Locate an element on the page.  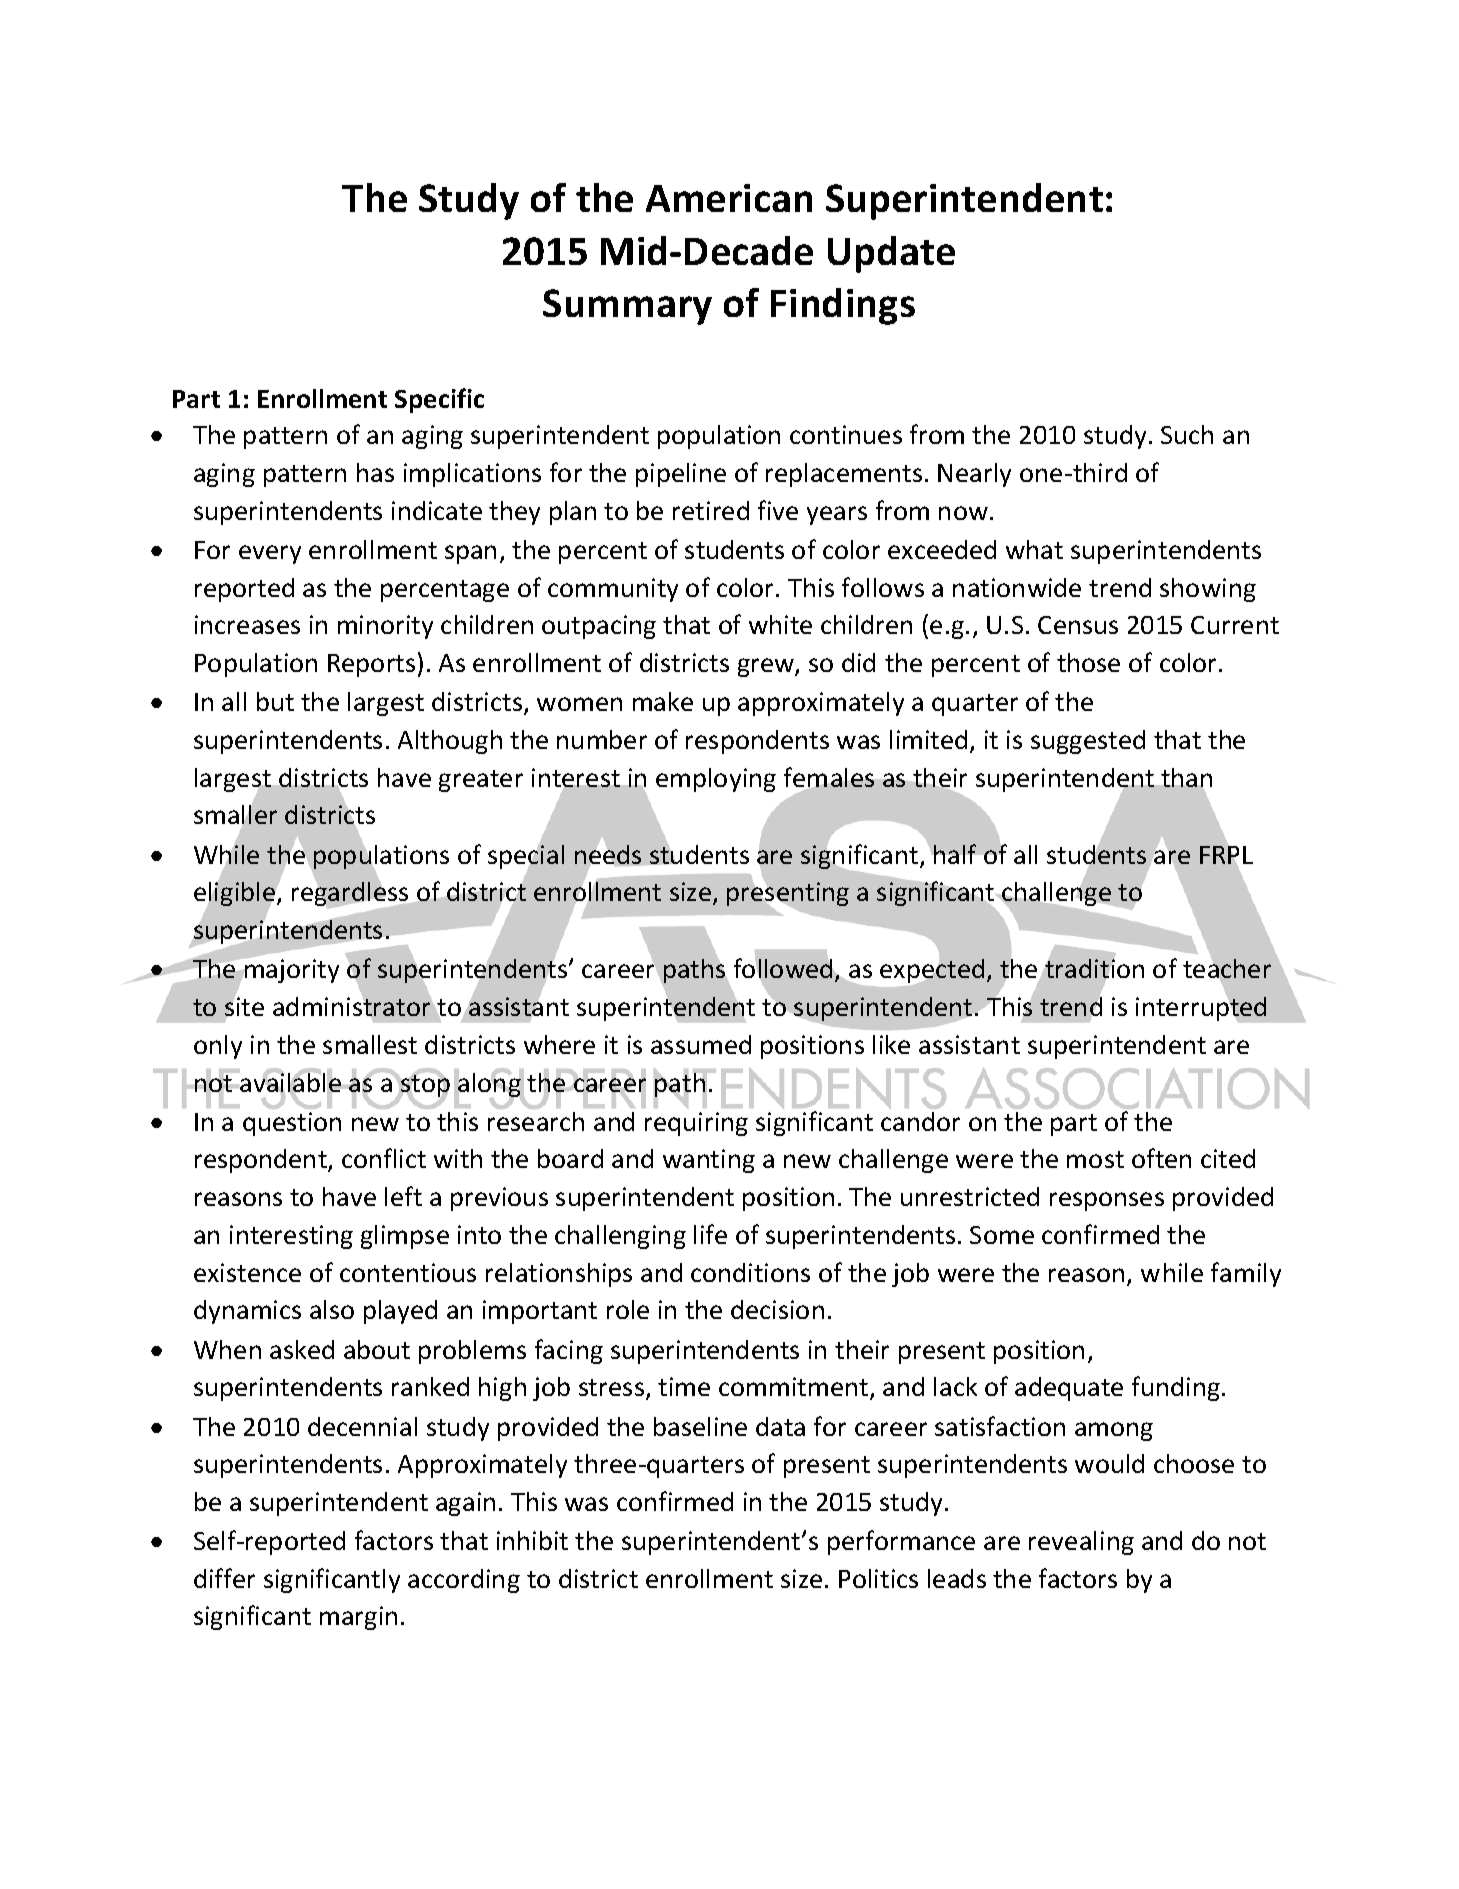
make is located at coordinates (663, 701).
